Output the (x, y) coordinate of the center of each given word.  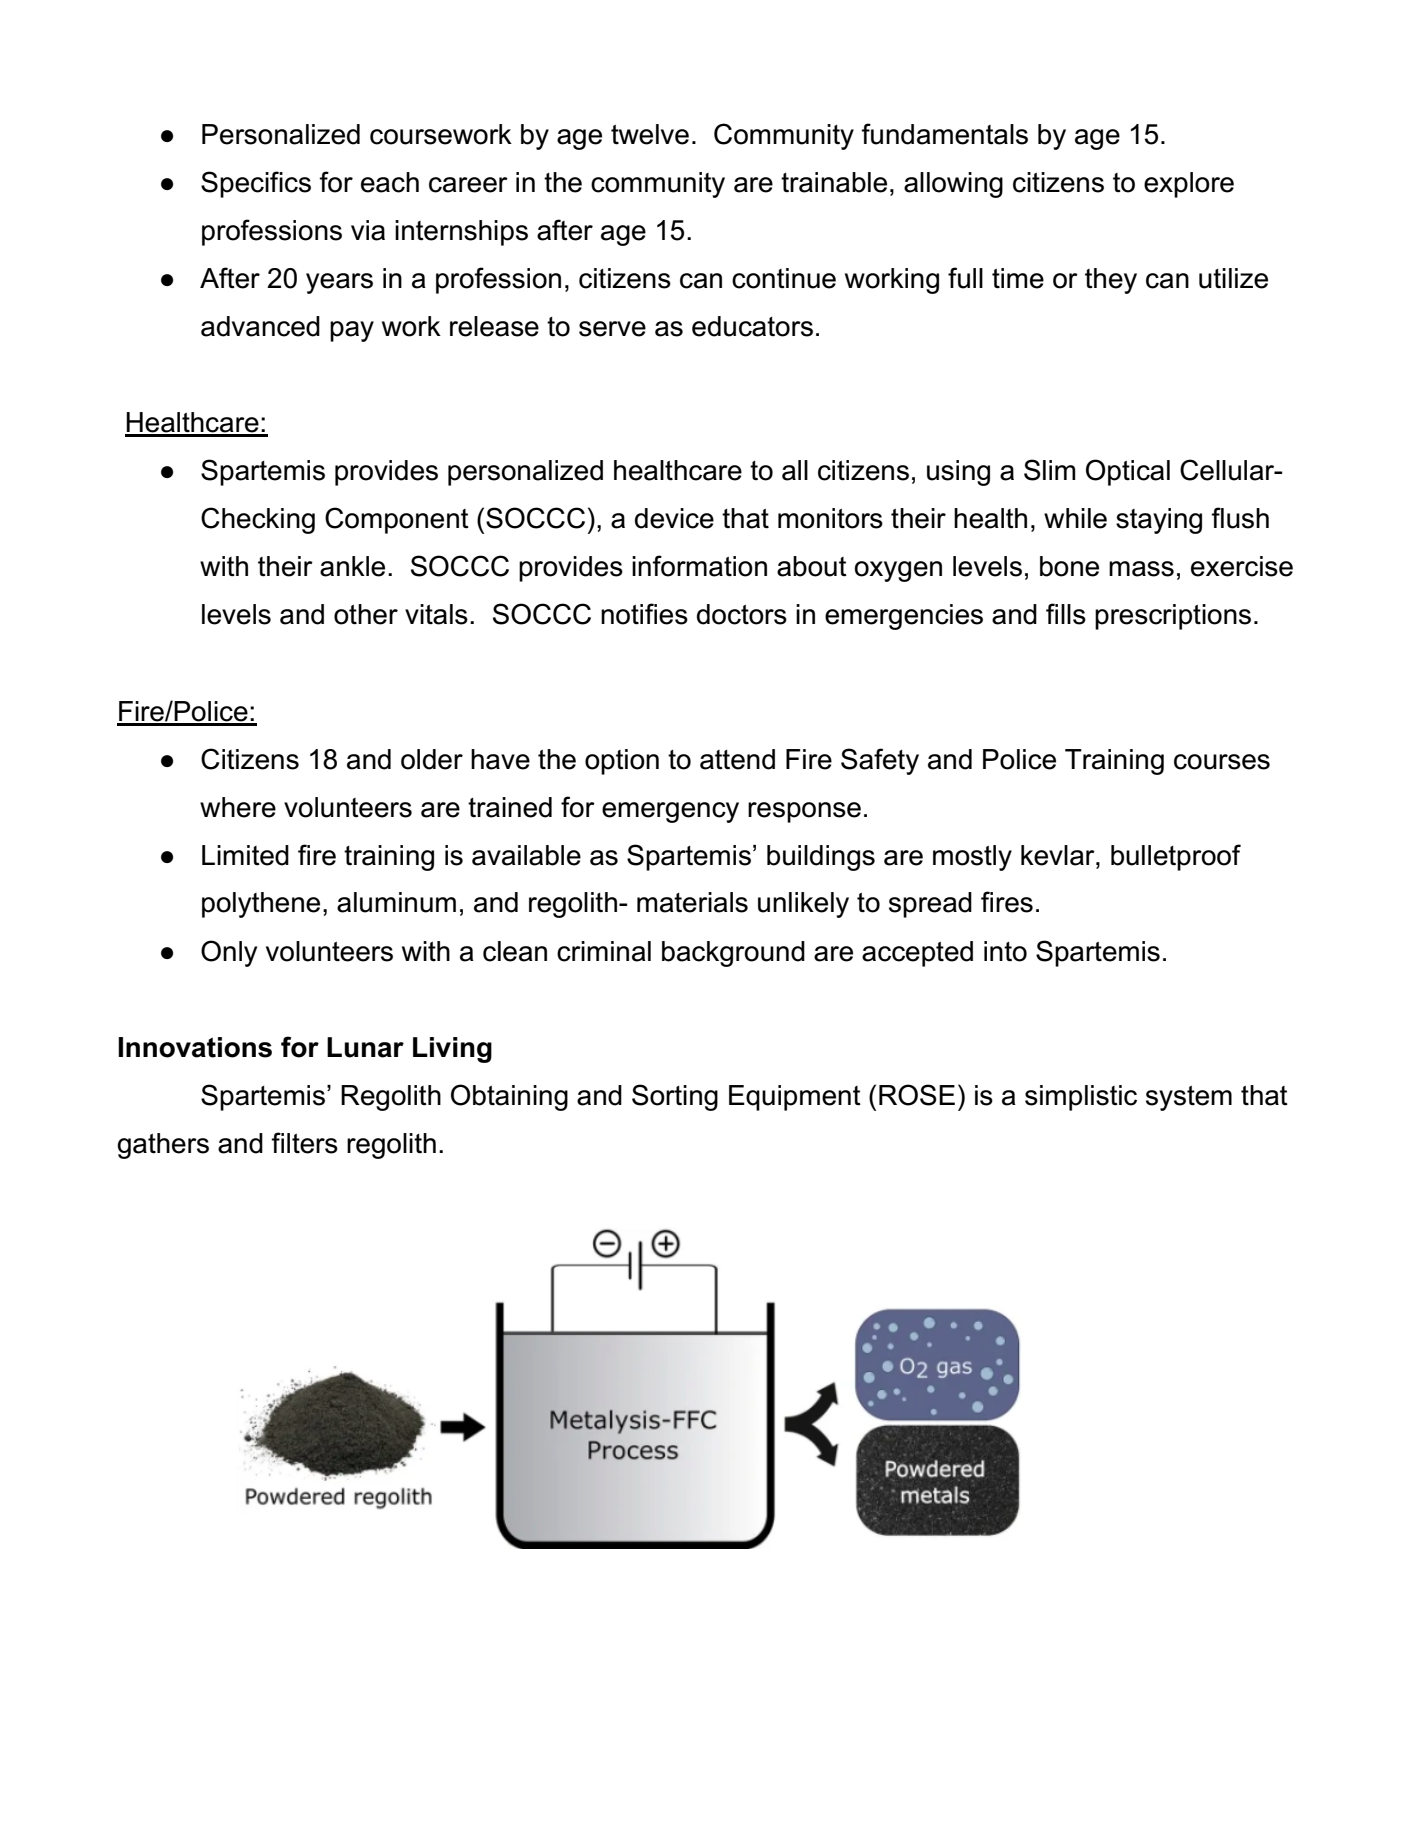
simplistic (1081, 1098)
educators (752, 326)
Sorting (675, 1097)
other (366, 614)
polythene (261, 905)
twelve (650, 134)
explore (1189, 185)
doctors (742, 614)
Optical (1128, 472)
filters (304, 1143)
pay (352, 331)
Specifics (256, 184)
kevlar (1059, 855)
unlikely (803, 905)
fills (1066, 614)
